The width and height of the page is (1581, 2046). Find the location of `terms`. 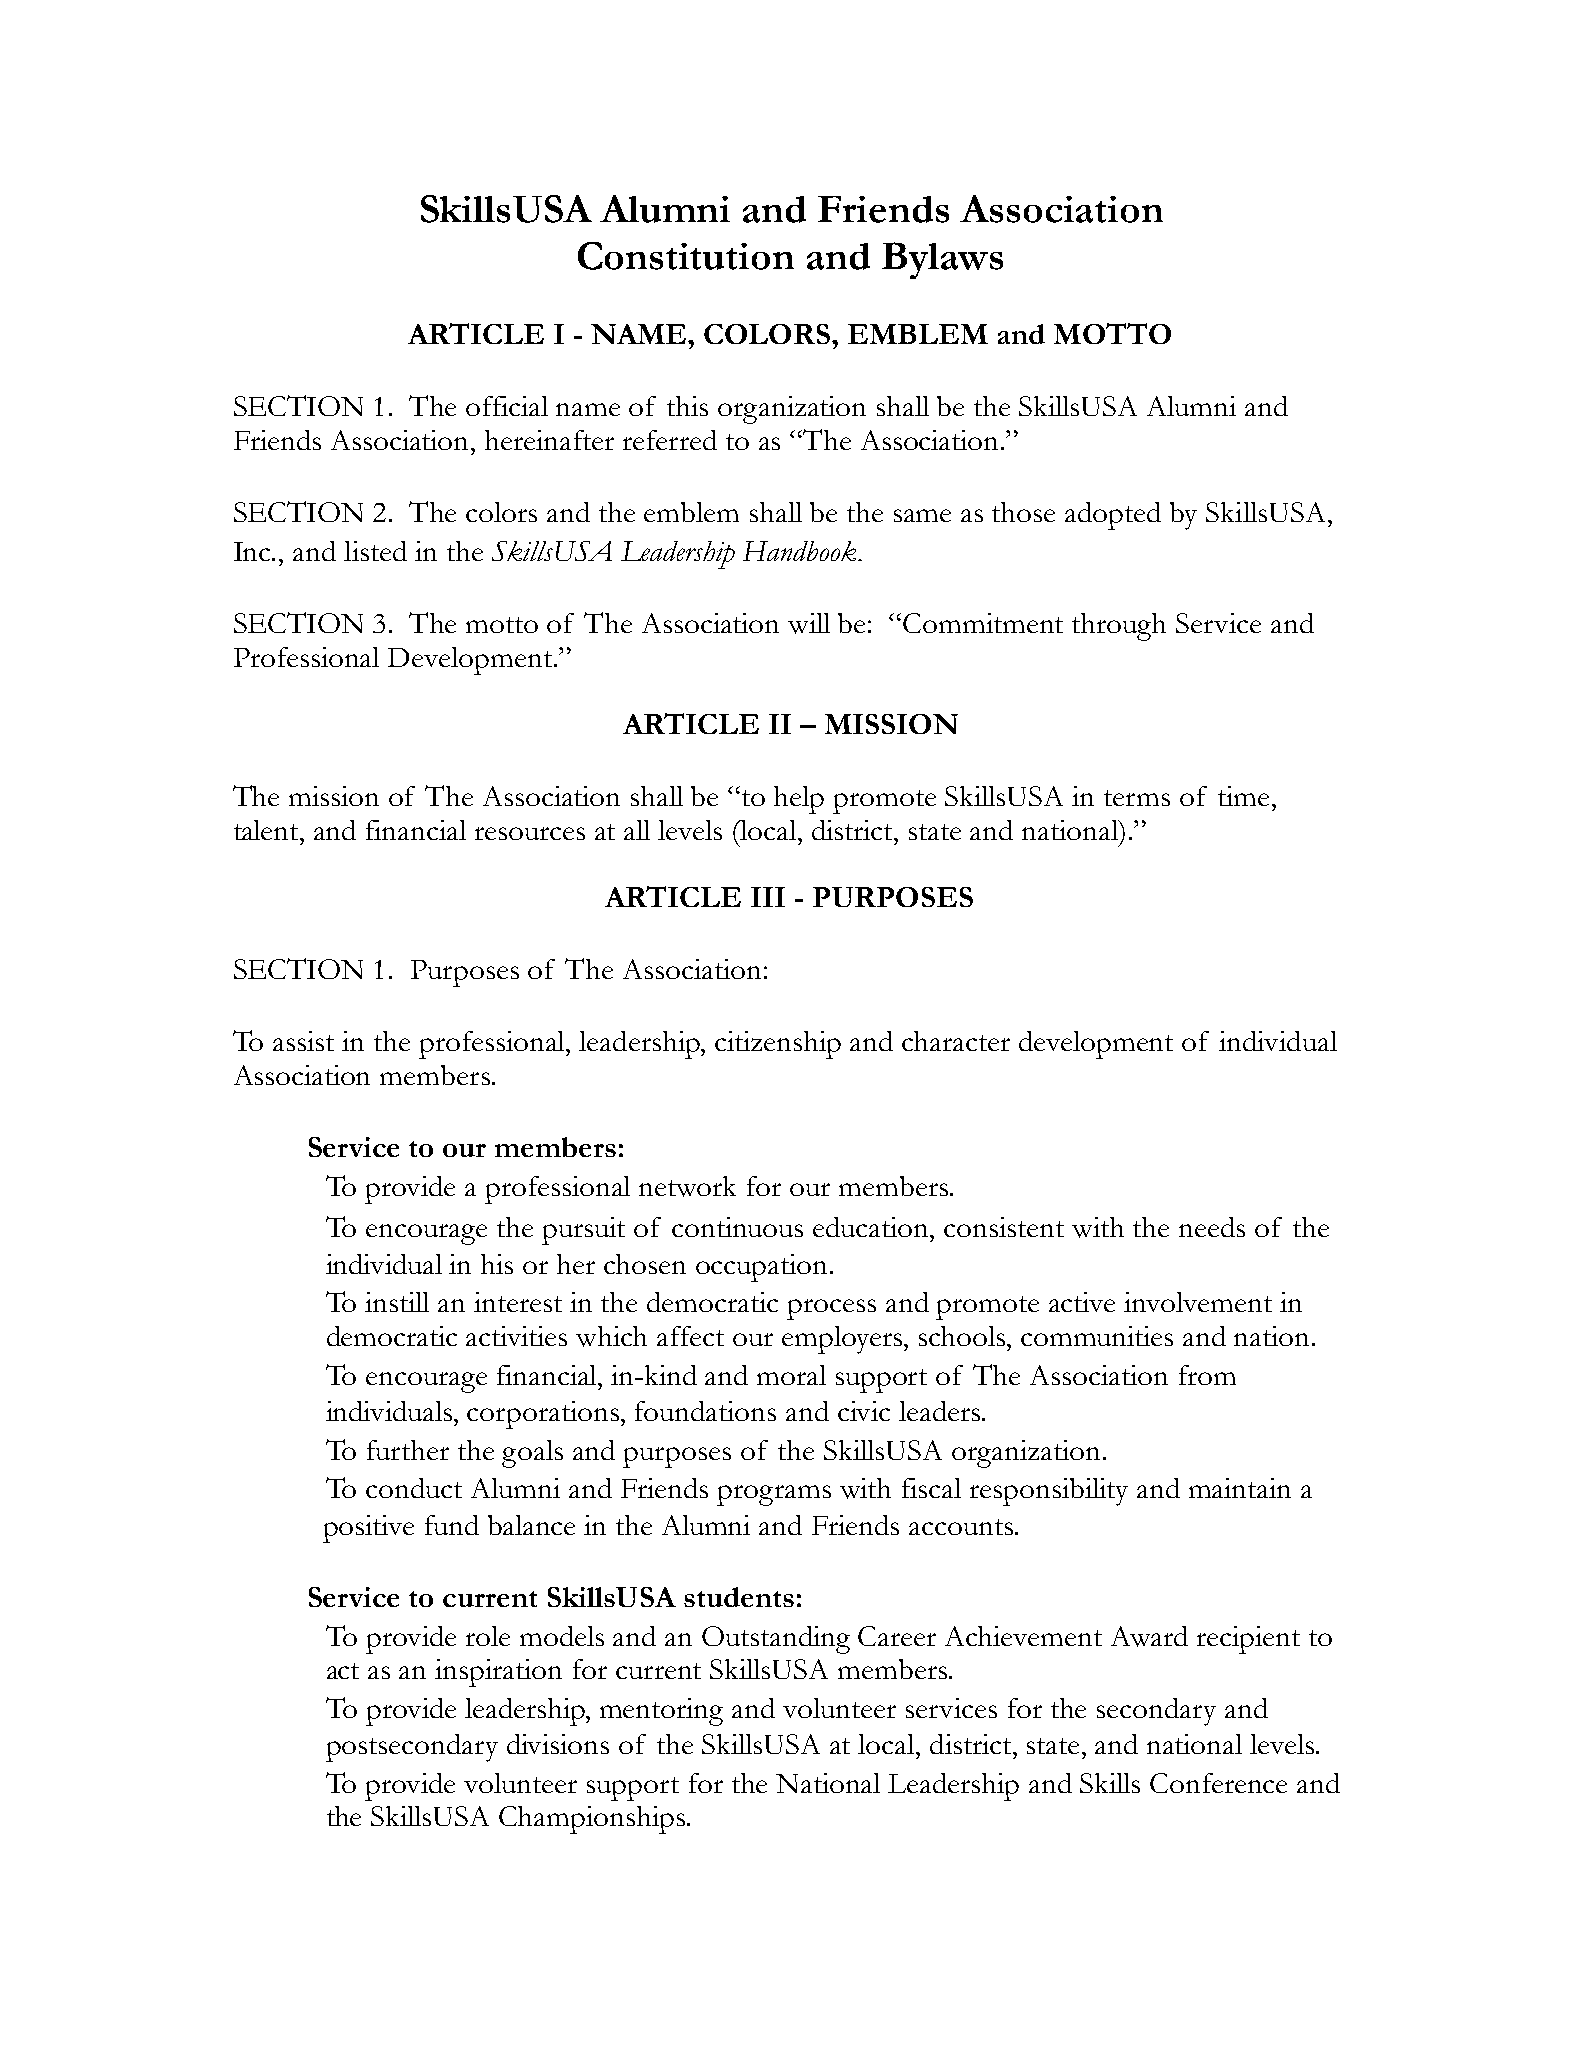

terms is located at coordinates (1137, 798).
